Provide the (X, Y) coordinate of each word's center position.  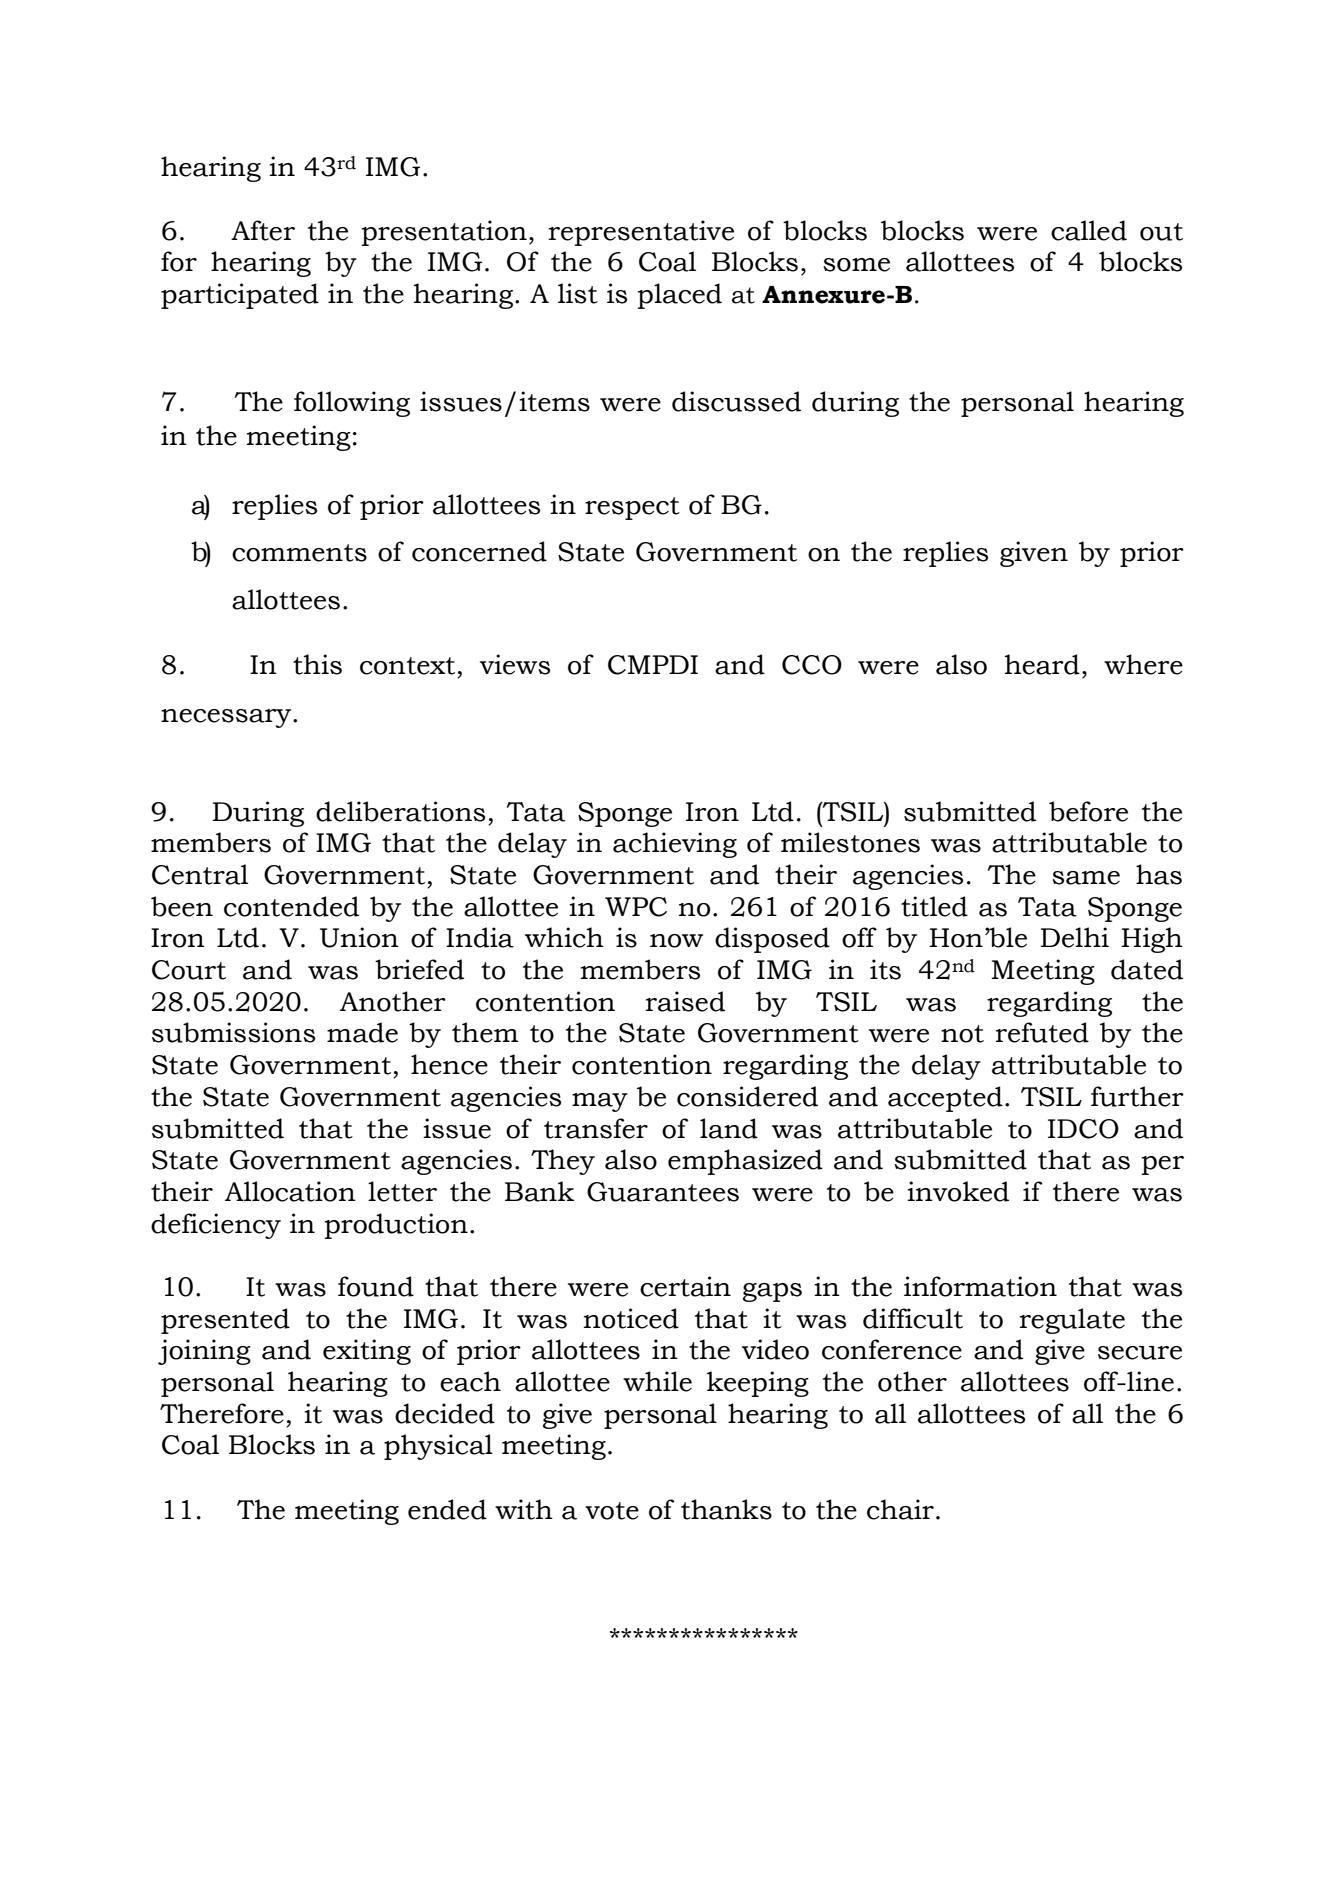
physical (438, 1447)
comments (299, 553)
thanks (726, 1509)
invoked (958, 1191)
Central (200, 874)
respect (632, 508)
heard (1042, 664)
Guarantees (663, 1192)
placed (679, 296)
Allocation (290, 1191)
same (1086, 878)
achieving (675, 845)
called (1089, 230)
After (263, 230)
